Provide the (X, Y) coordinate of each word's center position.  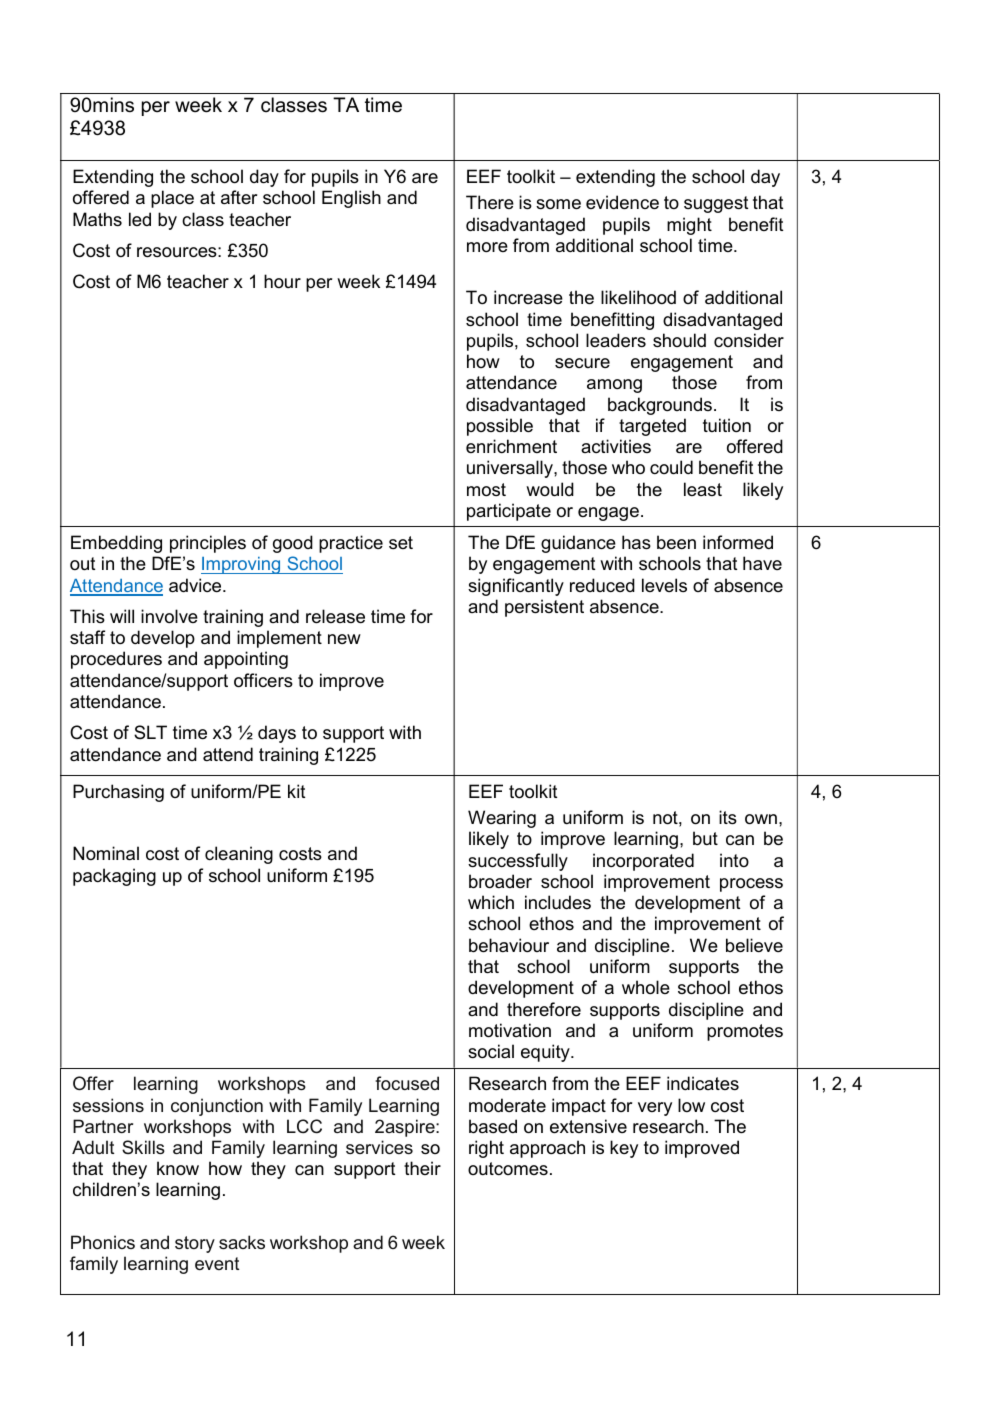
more (487, 247)
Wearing (502, 819)
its (728, 817)
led (140, 219)
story (195, 1244)
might (689, 226)
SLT (150, 732)
